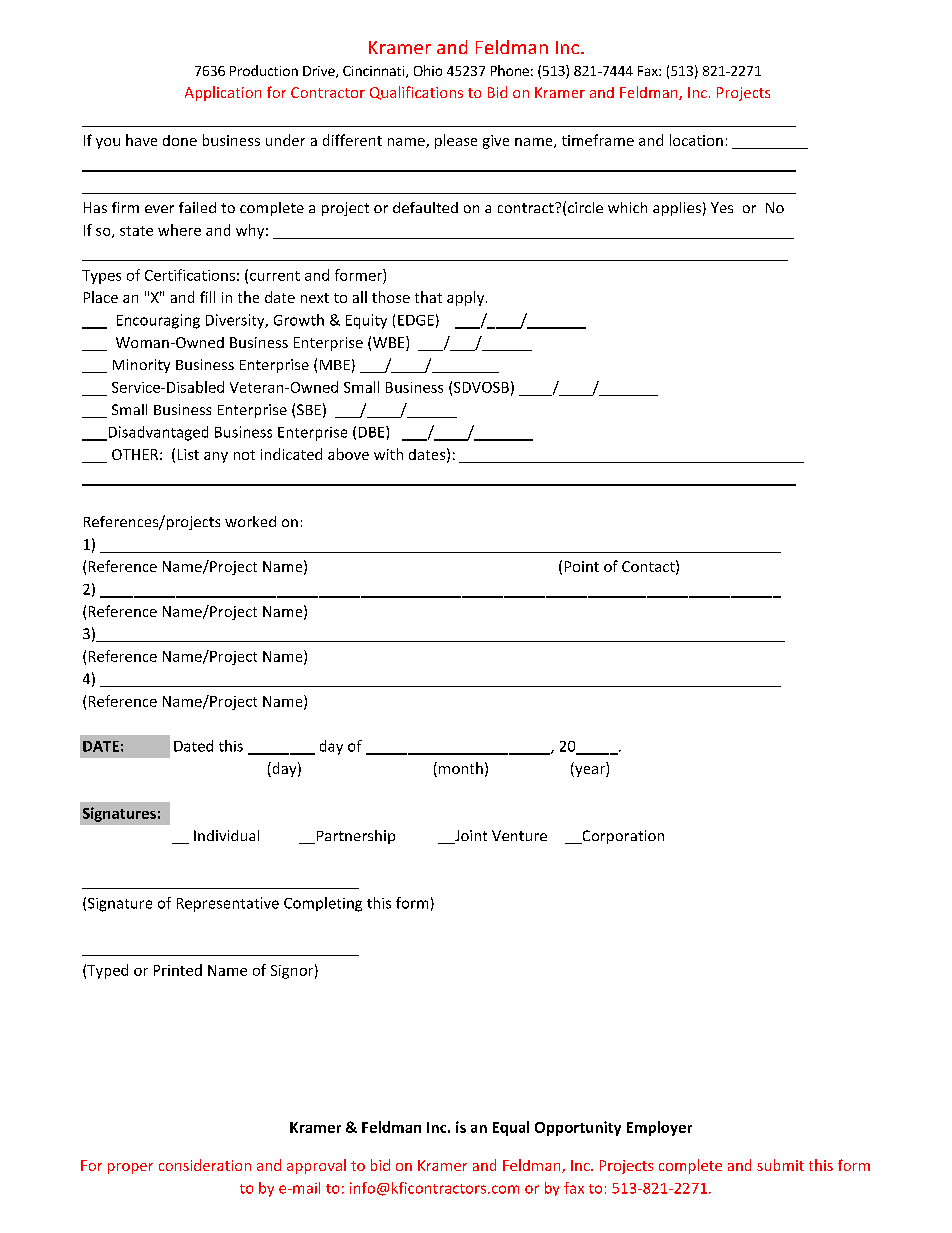 The height and width of the screenshot is (1233, 952). What do you see at coordinates (461, 768) in the screenshot?
I see `month` at bounding box center [461, 768].
